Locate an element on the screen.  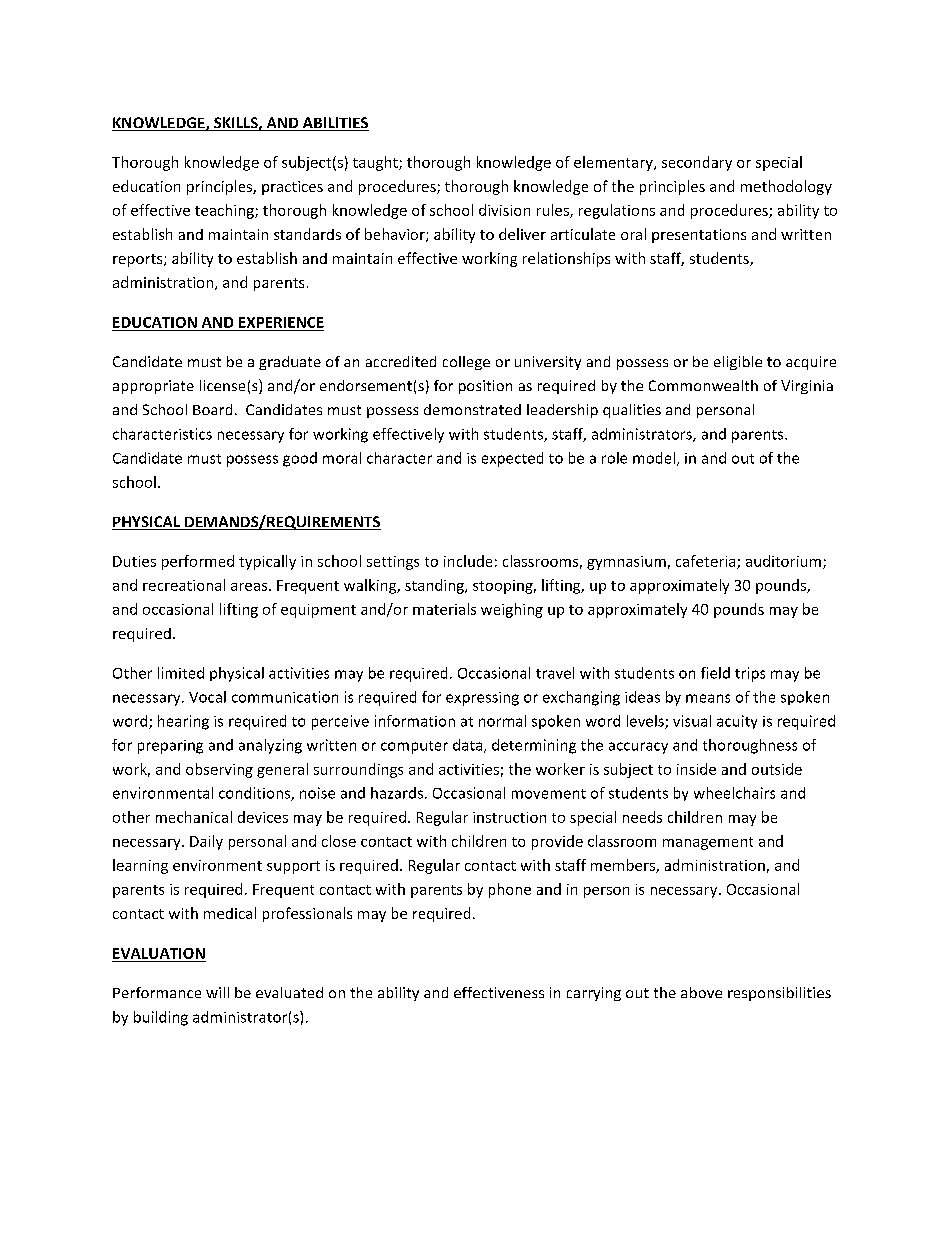
teaching is located at coordinates (225, 211).
